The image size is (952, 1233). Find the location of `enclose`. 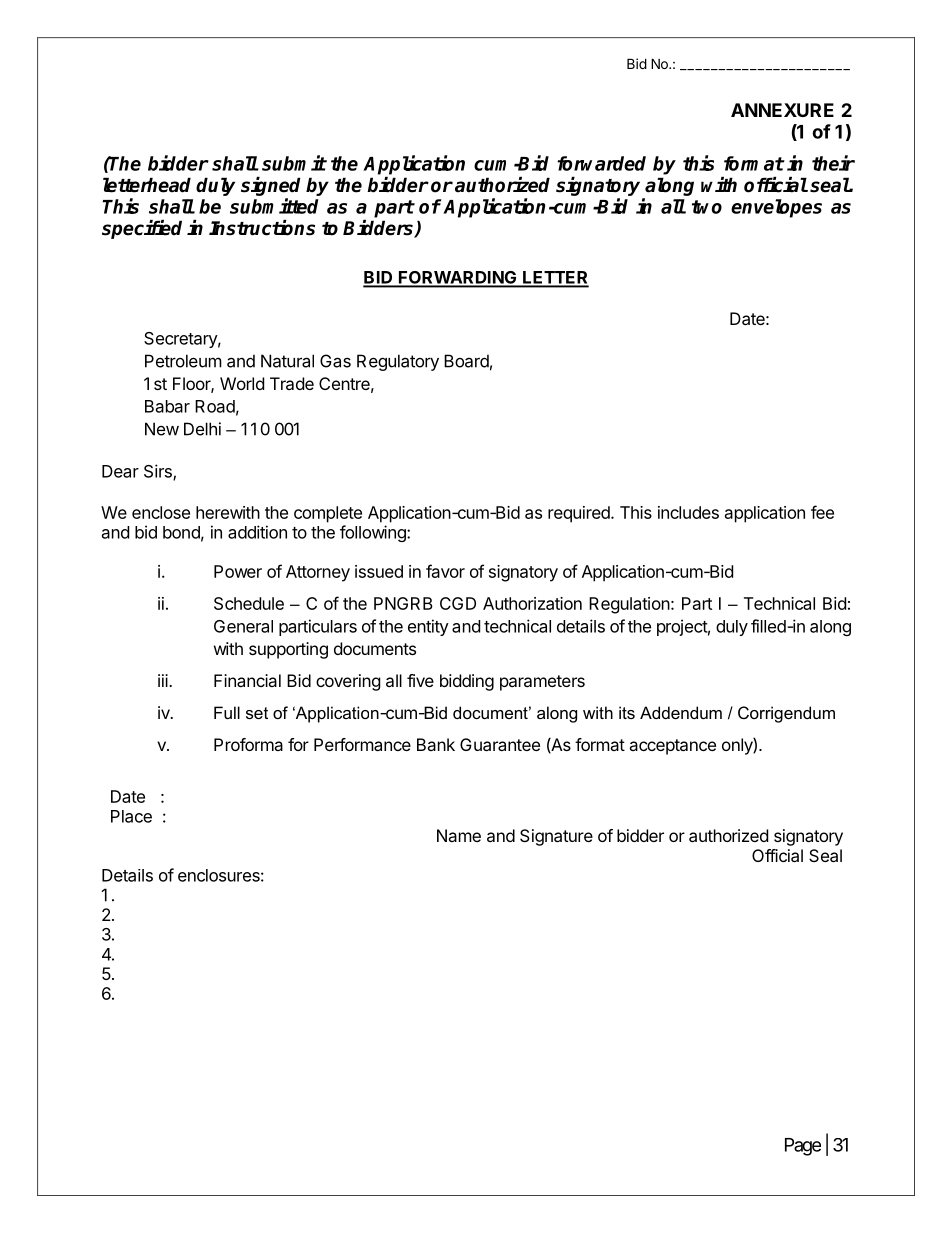

enclose is located at coordinates (161, 512).
